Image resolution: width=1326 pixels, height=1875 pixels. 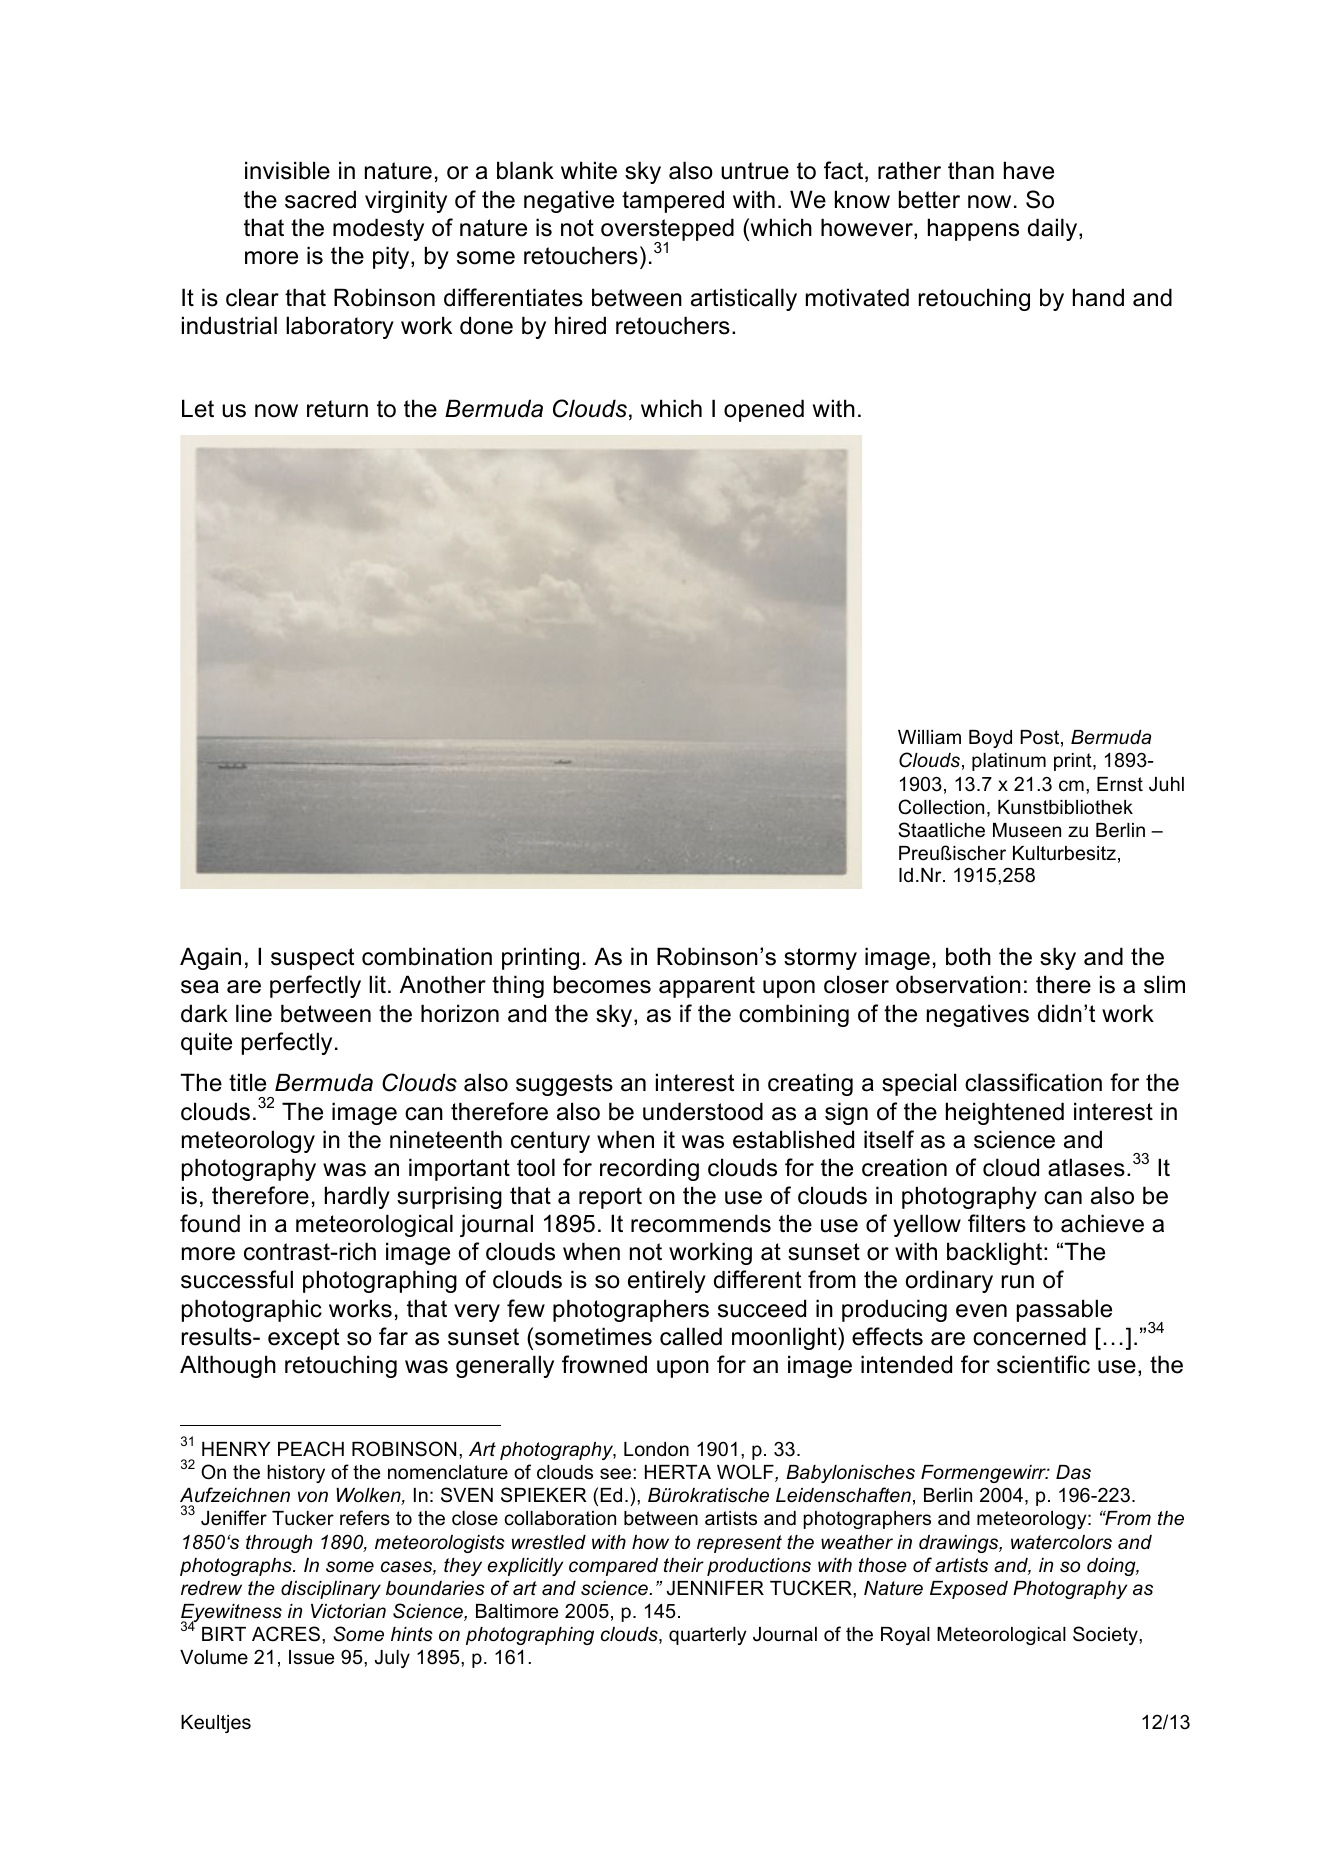 What do you see at coordinates (1054, 229) in the screenshot?
I see `daily` at bounding box center [1054, 229].
